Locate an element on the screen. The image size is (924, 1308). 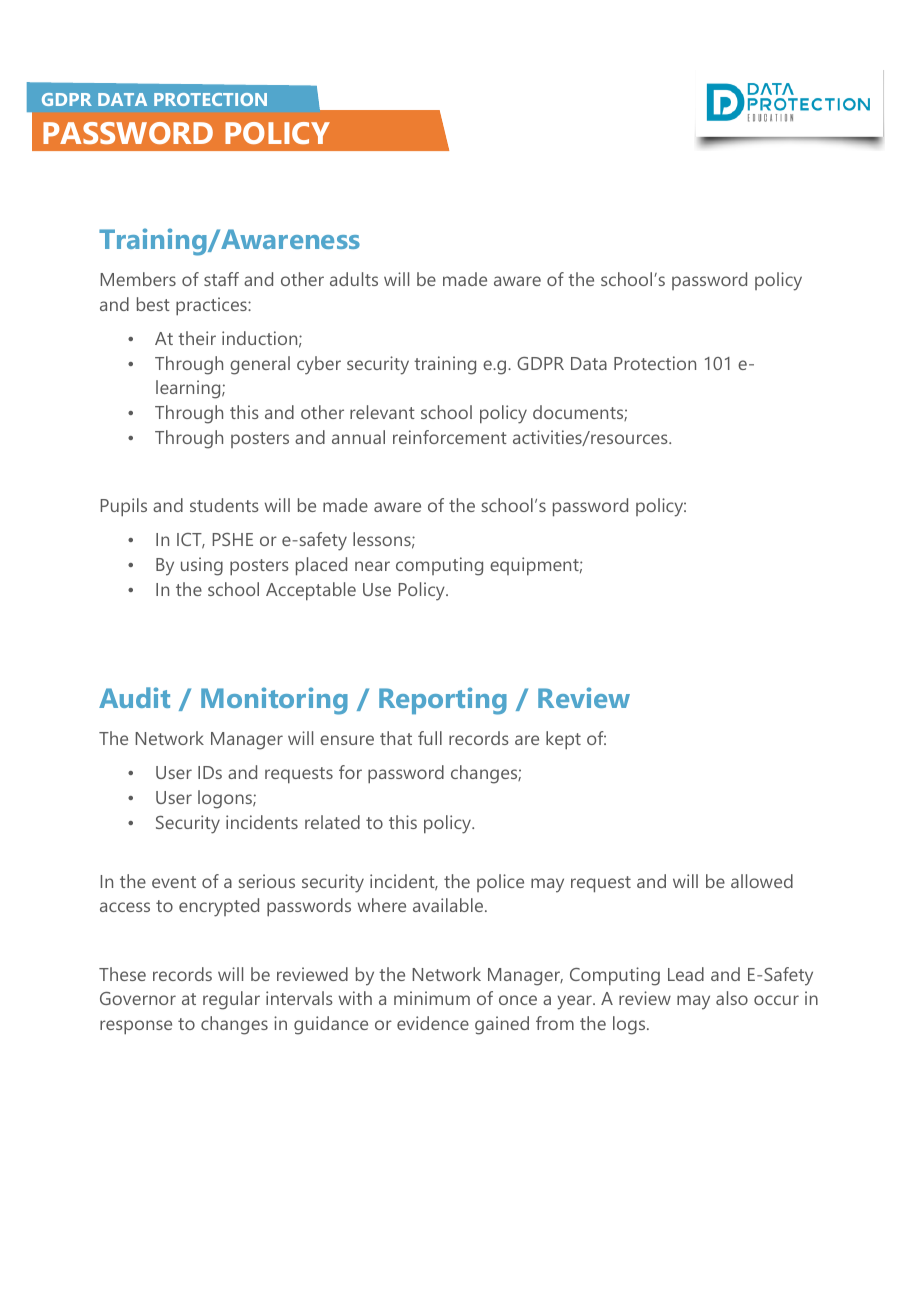
regular is located at coordinates (231, 1000).
